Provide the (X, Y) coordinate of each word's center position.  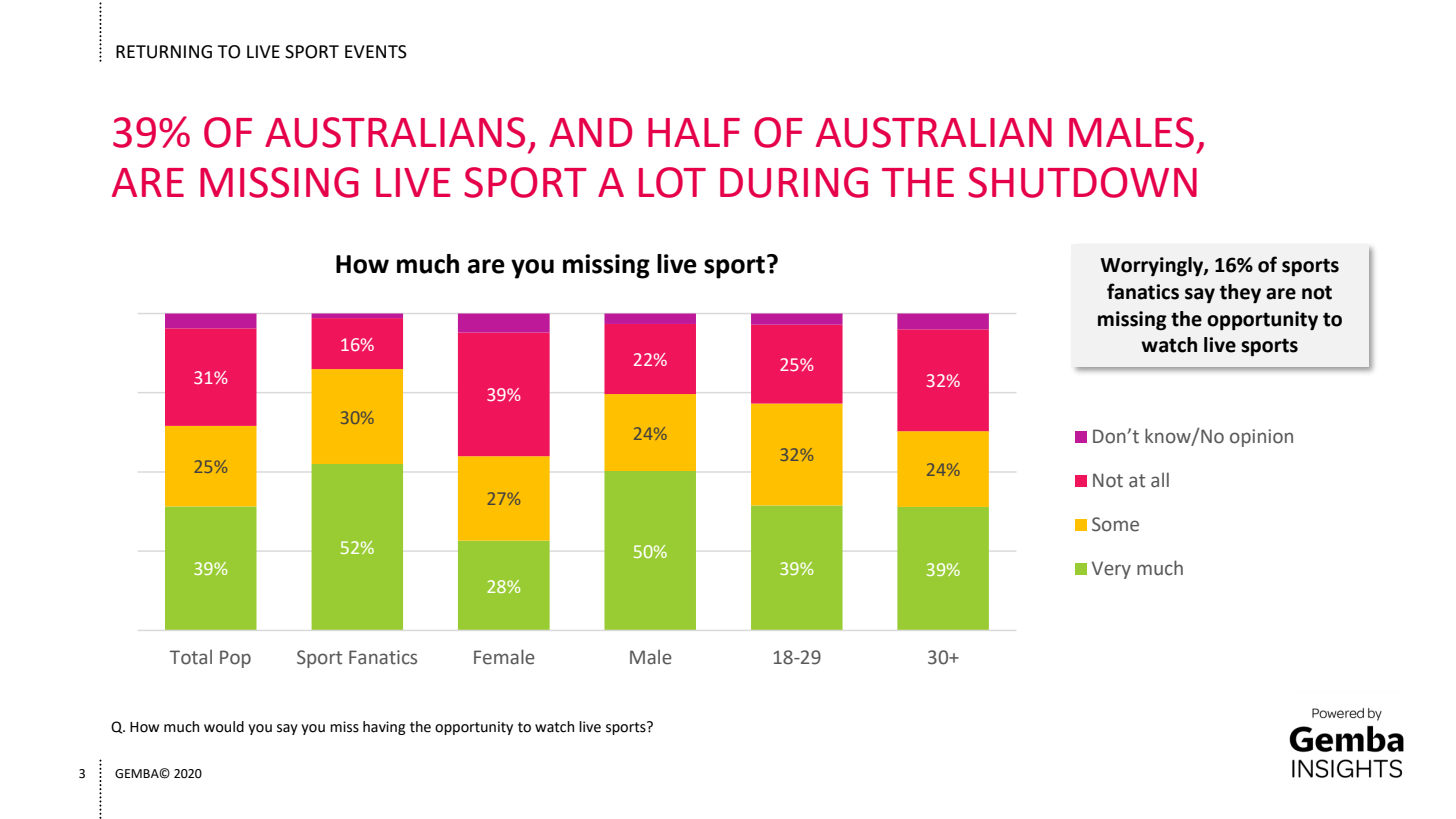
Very (1111, 570)
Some (1115, 524)
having (384, 728)
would (224, 727)
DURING (794, 182)
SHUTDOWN (1082, 182)
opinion (1261, 438)
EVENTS (376, 52)
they (1240, 293)
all (1160, 480)
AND (590, 132)
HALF (694, 132)
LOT (672, 182)
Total (191, 657)
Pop (235, 659)
